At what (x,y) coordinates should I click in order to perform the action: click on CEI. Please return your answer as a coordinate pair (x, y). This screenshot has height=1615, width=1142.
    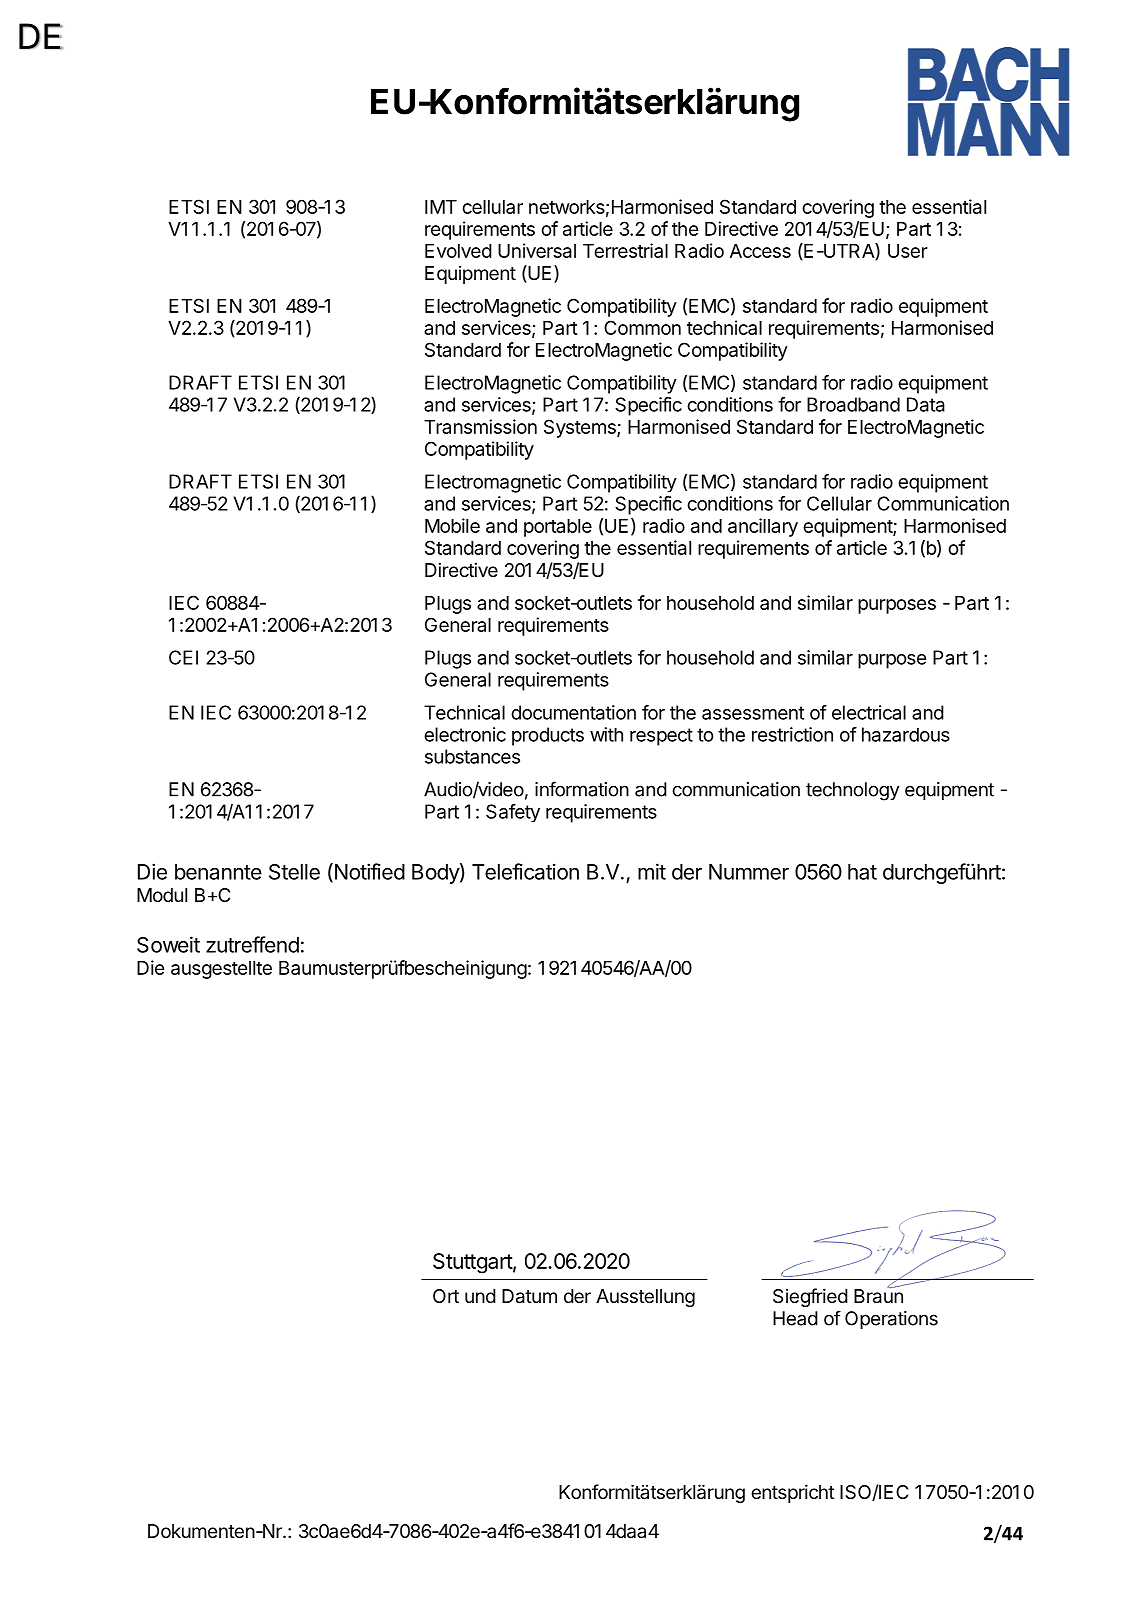
    Looking at the image, I should click on (183, 657).
